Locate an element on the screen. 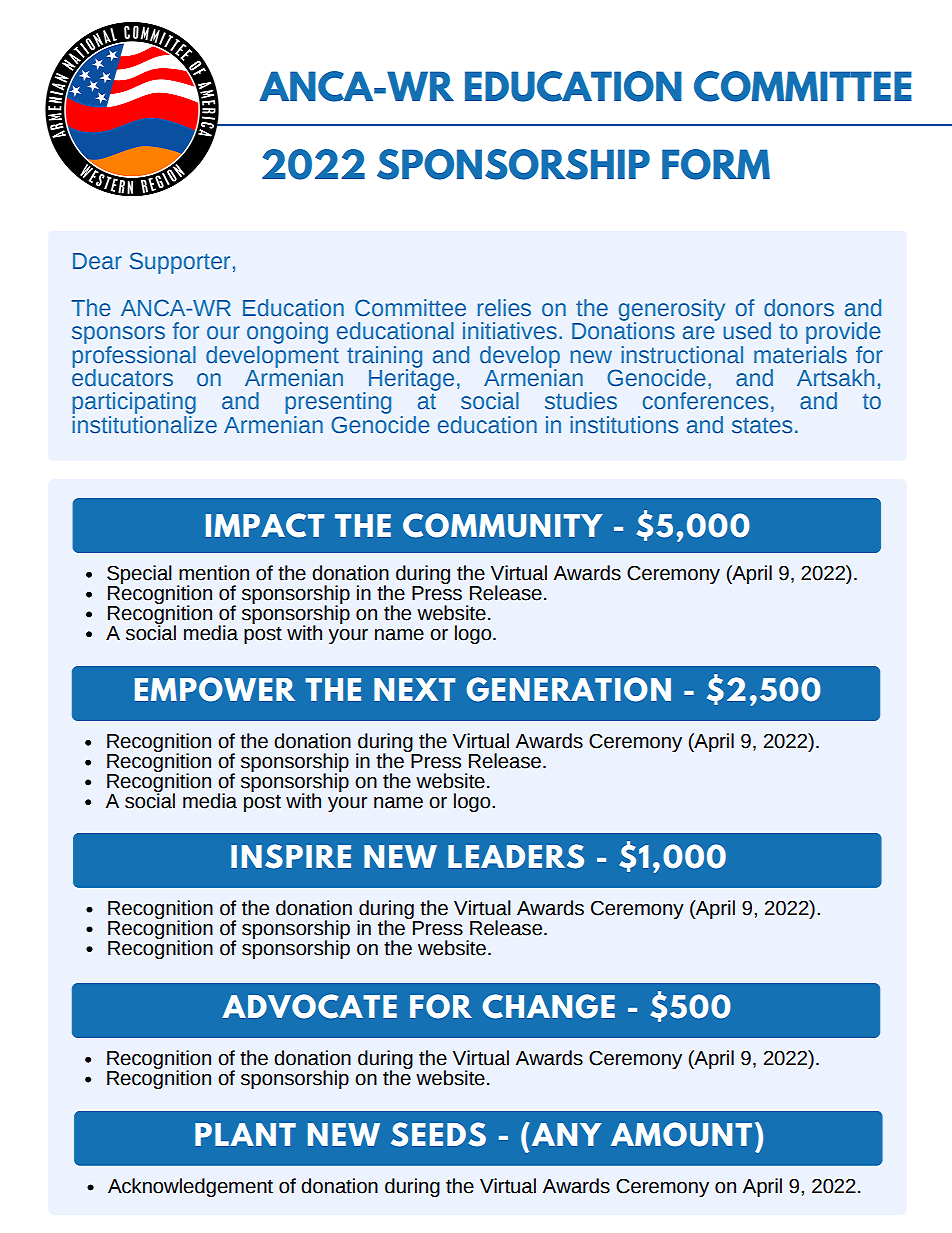 The width and height of the screenshot is (952, 1233). states is located at coordinates (762, 426).
